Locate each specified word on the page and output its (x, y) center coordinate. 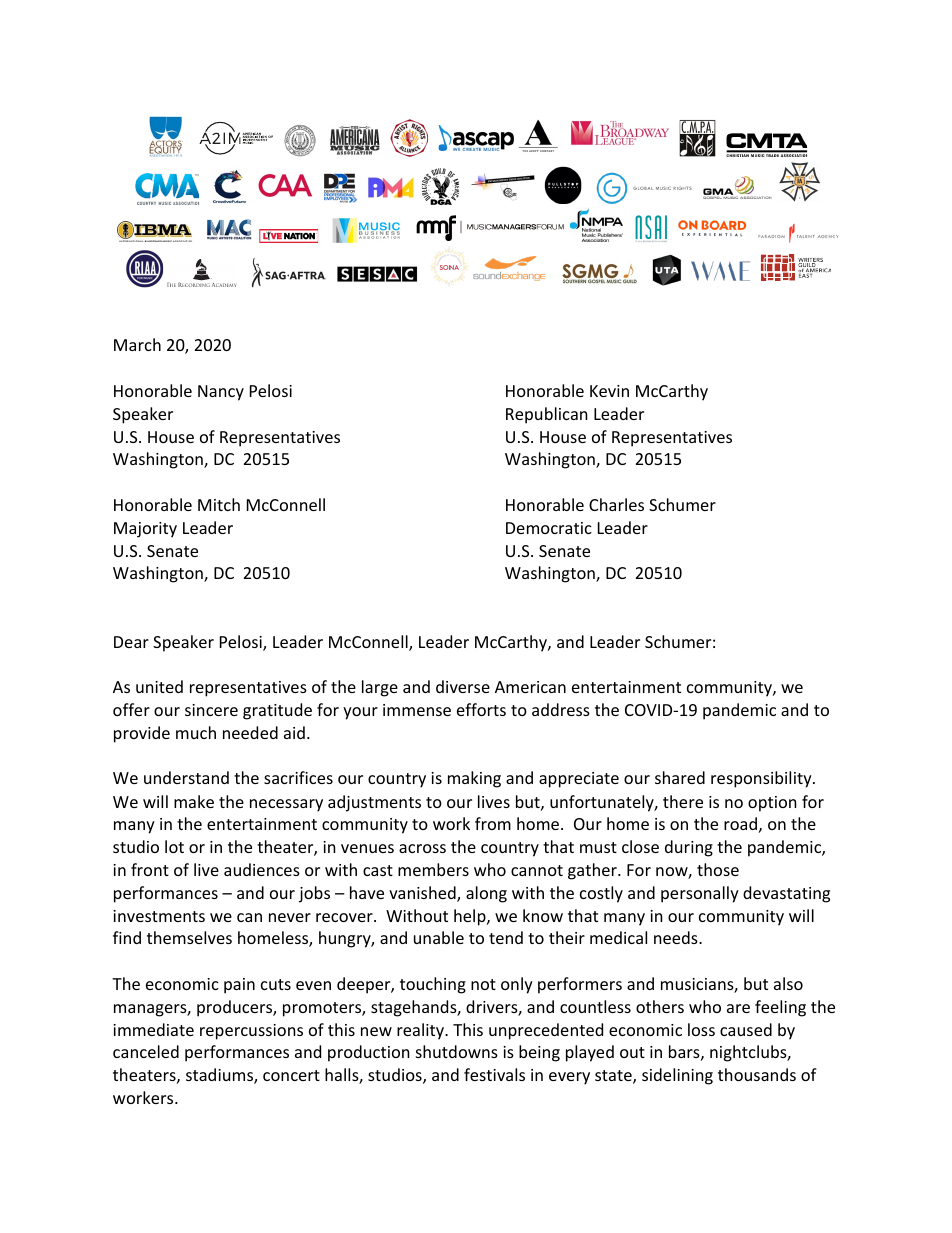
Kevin (609, 391)
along (486, 894)
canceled (146, 1051)
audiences (262, 869)
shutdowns (457, 1051)
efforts (481, 709)
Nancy (221, 393)
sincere (211, 710)
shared (680, 777)
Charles (616, 504)
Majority (145, 530)
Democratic (549, 528)
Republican (547, 415)
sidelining (677, 1076)
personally (700, 894)
